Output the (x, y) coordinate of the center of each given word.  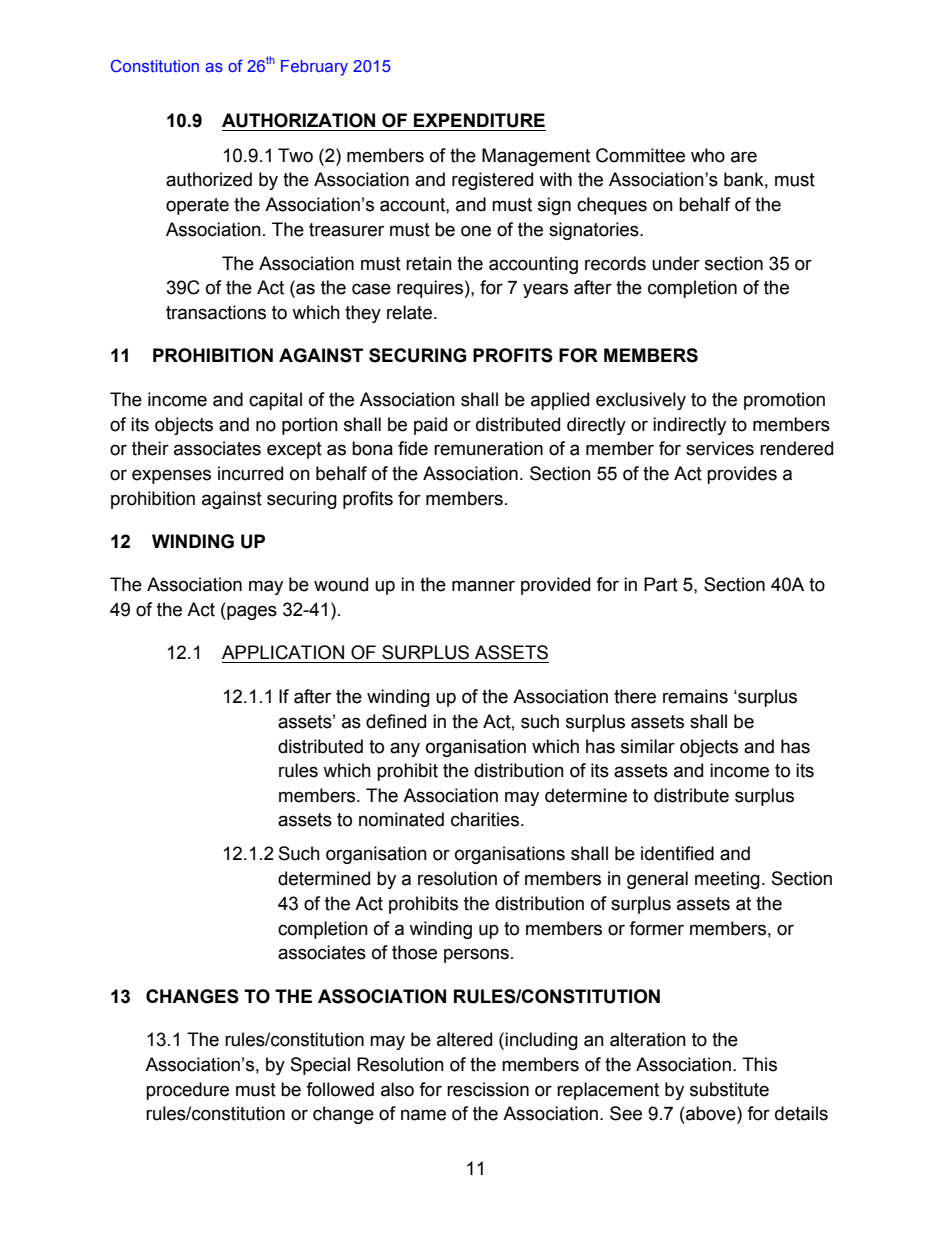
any (405, 749)
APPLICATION (283, 652)
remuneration (488, 448)
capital (275, 401)
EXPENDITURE (479, 120)
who (708, 155)
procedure (187, 1091)
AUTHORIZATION (298, 120)
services (720, 448)
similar (648, 746)
